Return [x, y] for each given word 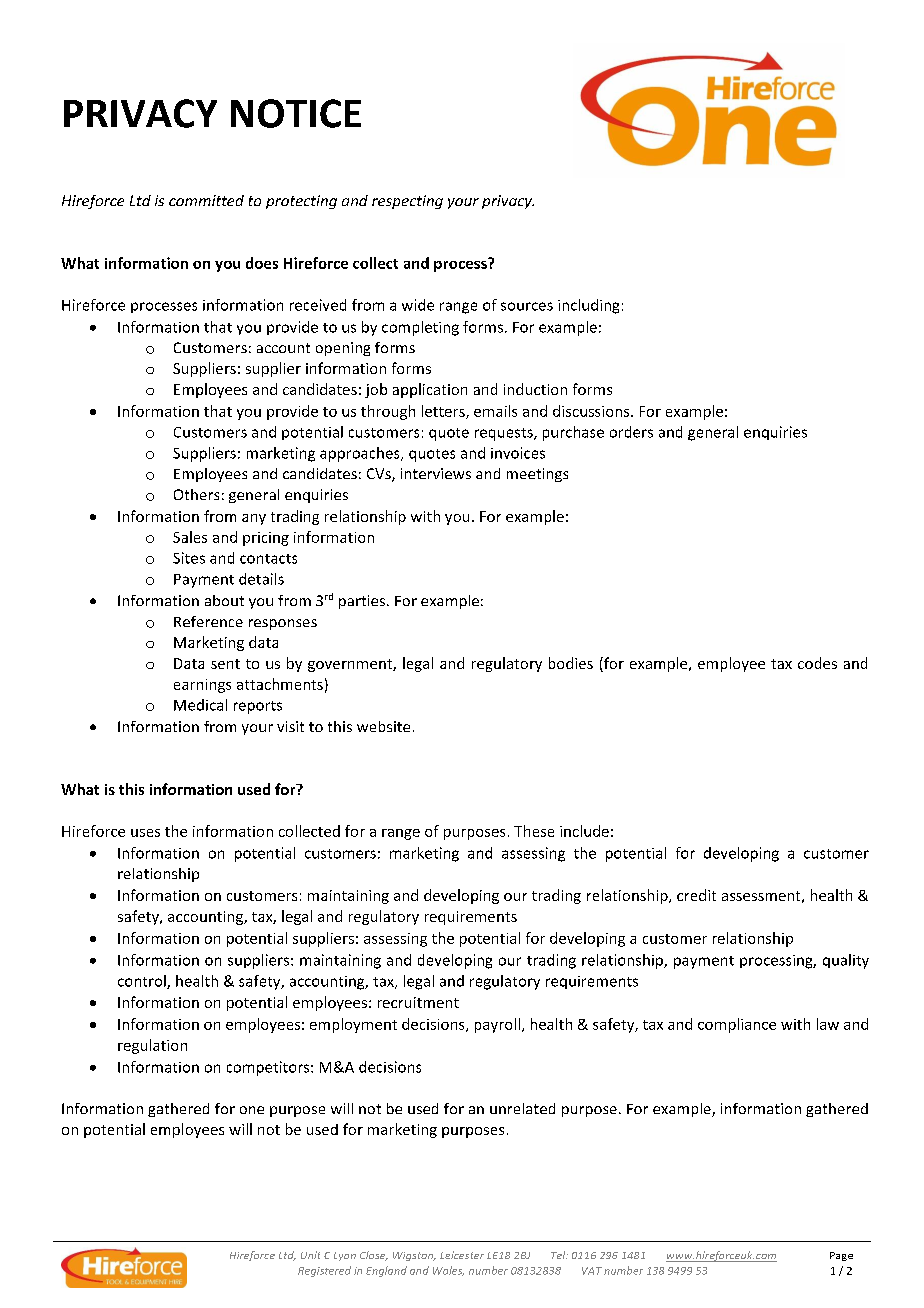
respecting [407, 202]
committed [206, 200]
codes [817, 663]
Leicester [462, 1255]
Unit [310, 1255]
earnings [202, 686]
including [588, 306]
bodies [571, 663]
